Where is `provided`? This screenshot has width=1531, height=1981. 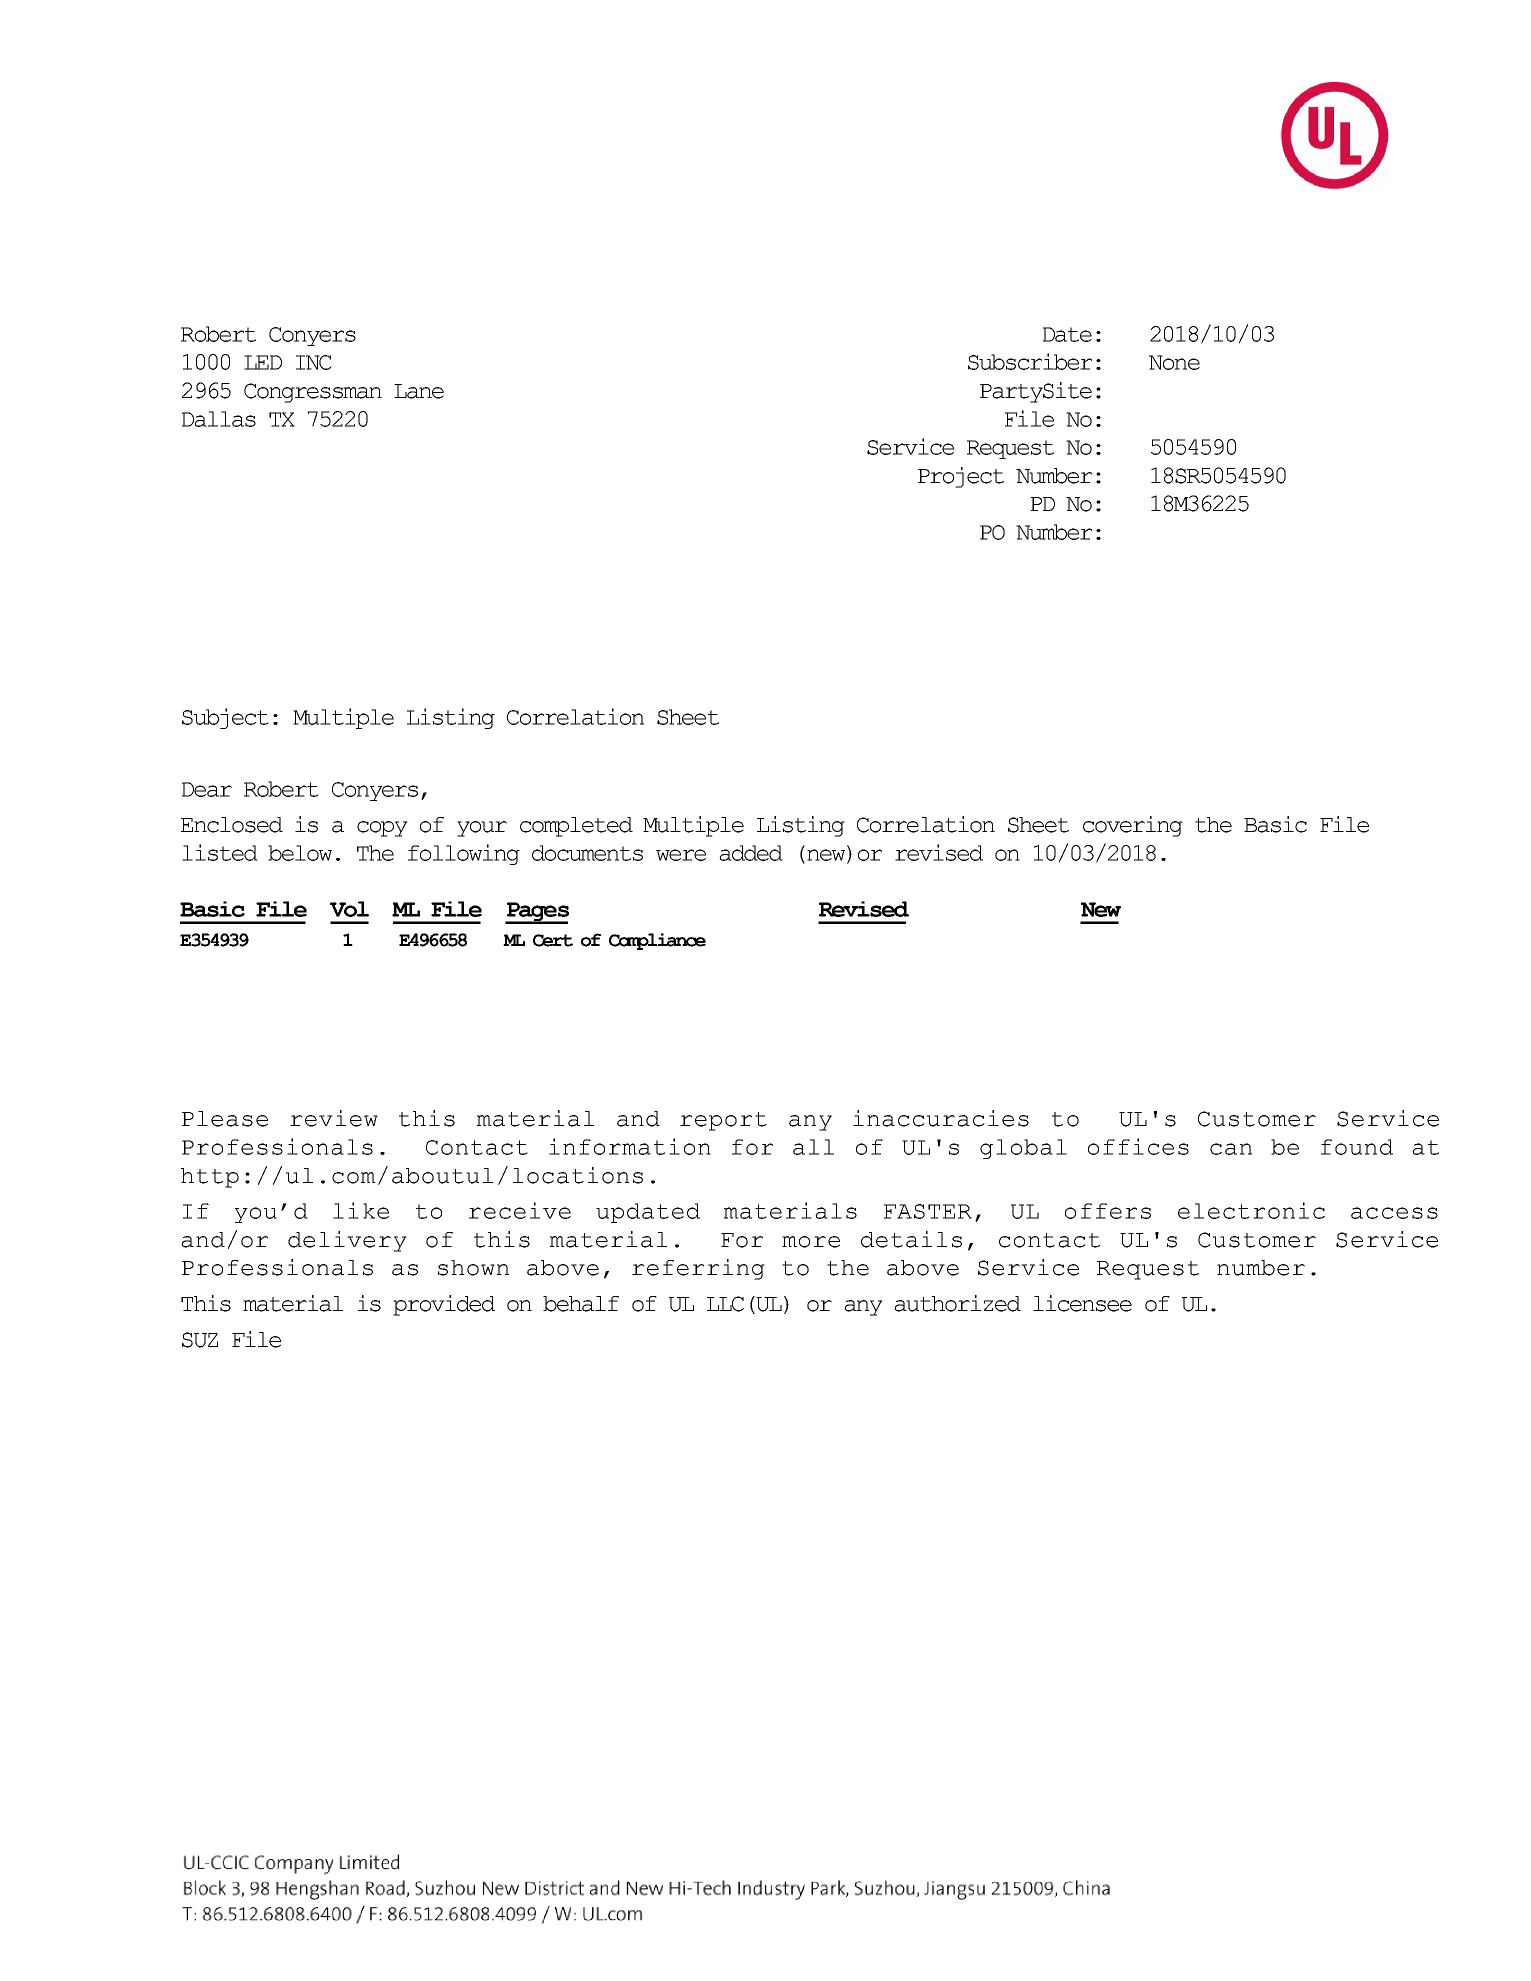
provided is located at coordinates (444, 1305).
